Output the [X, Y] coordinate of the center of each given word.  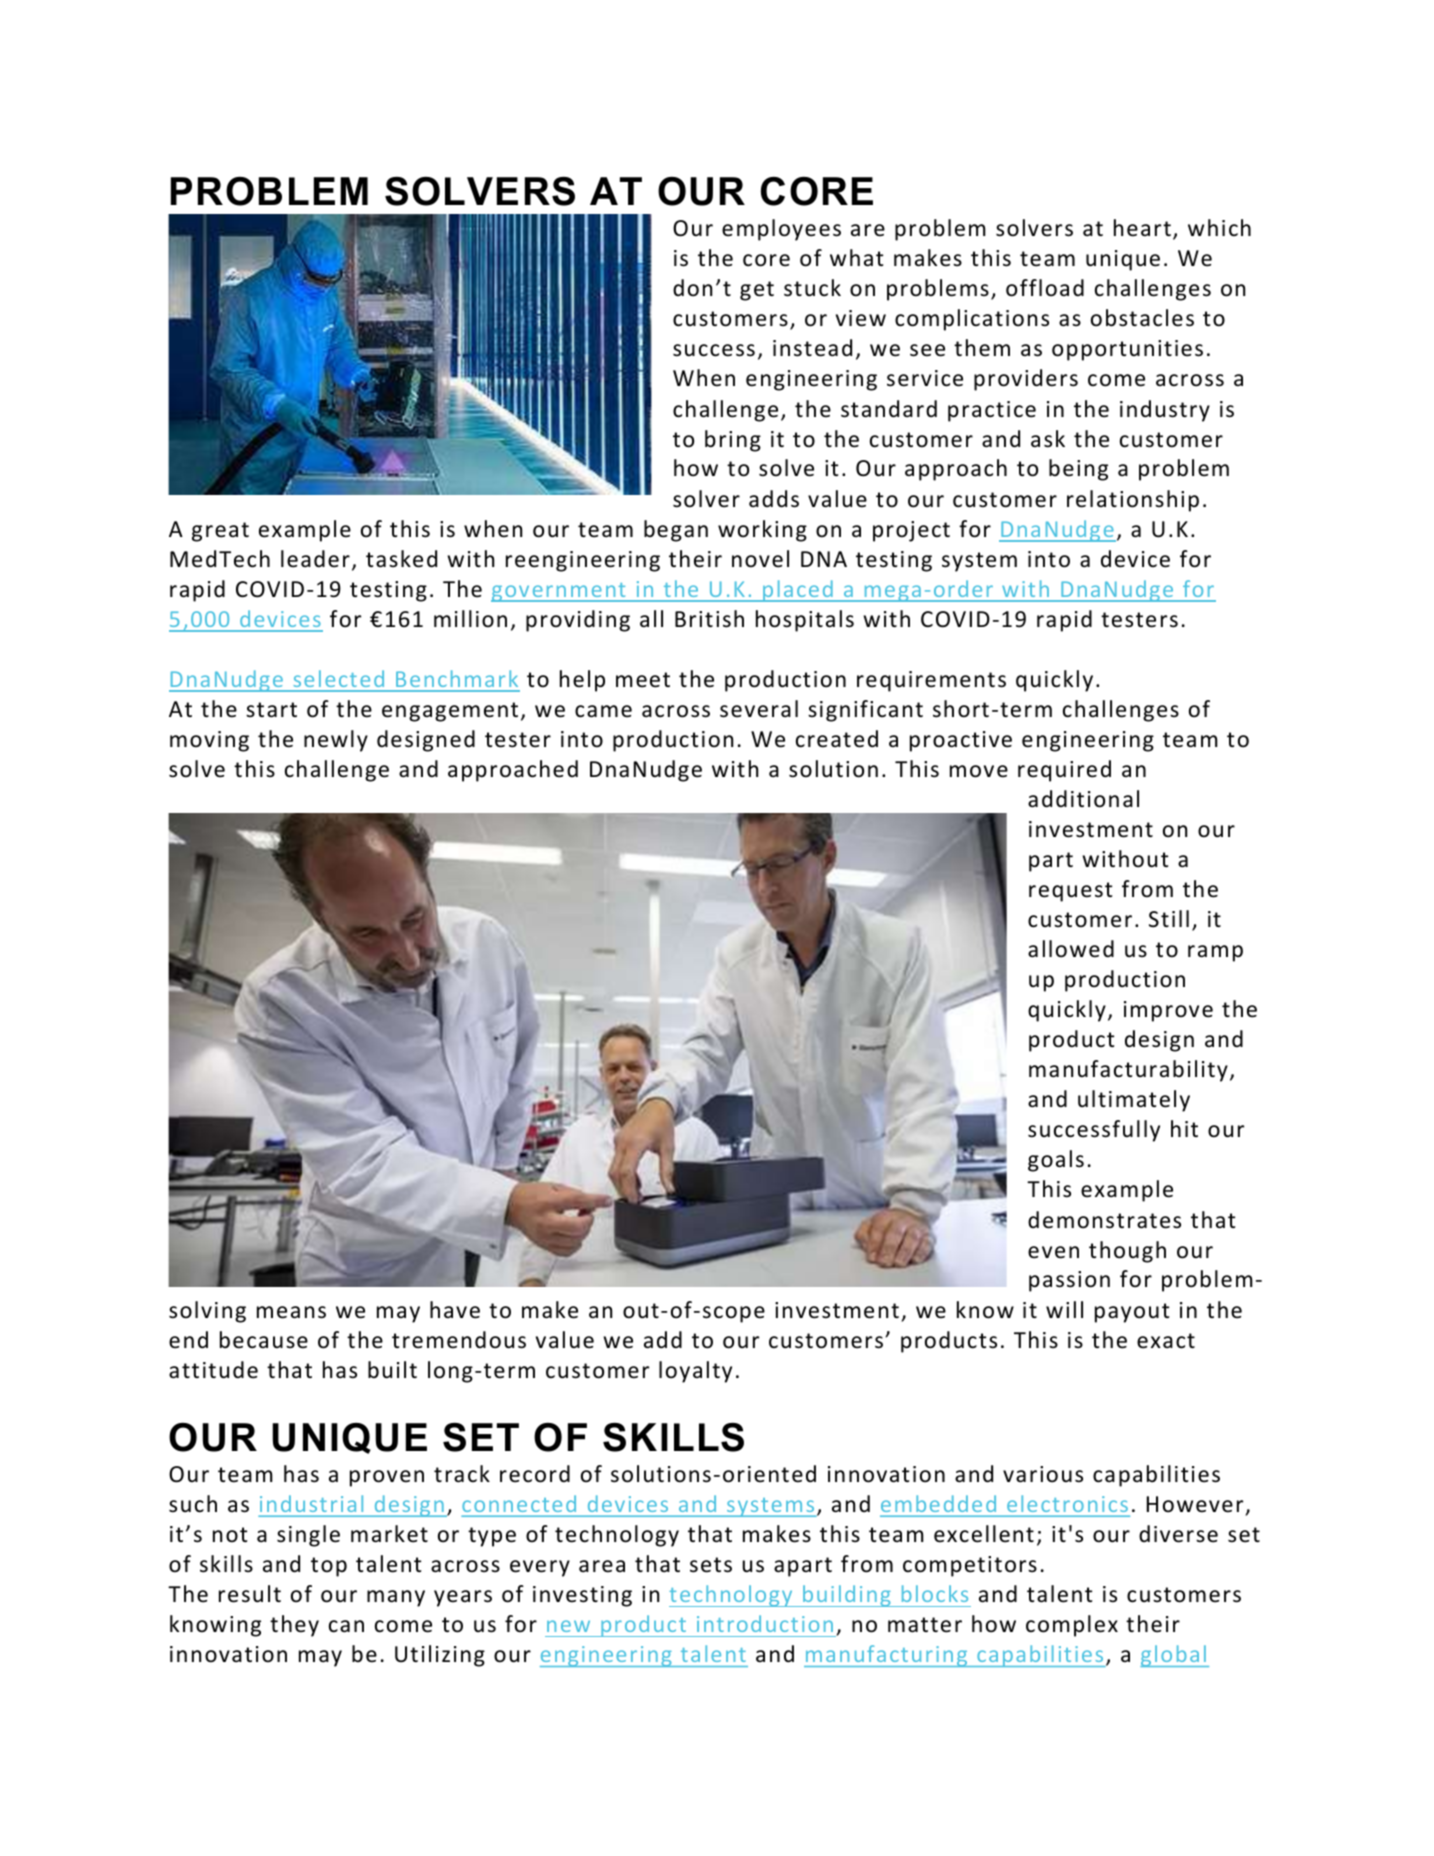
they [294, 1626]
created [837, 739]
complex [1072, 1626]
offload [1045, 288]
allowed [1071, 949]
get [757, 291]
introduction [765, 1623]
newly [336, 741]
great [220, 532]
